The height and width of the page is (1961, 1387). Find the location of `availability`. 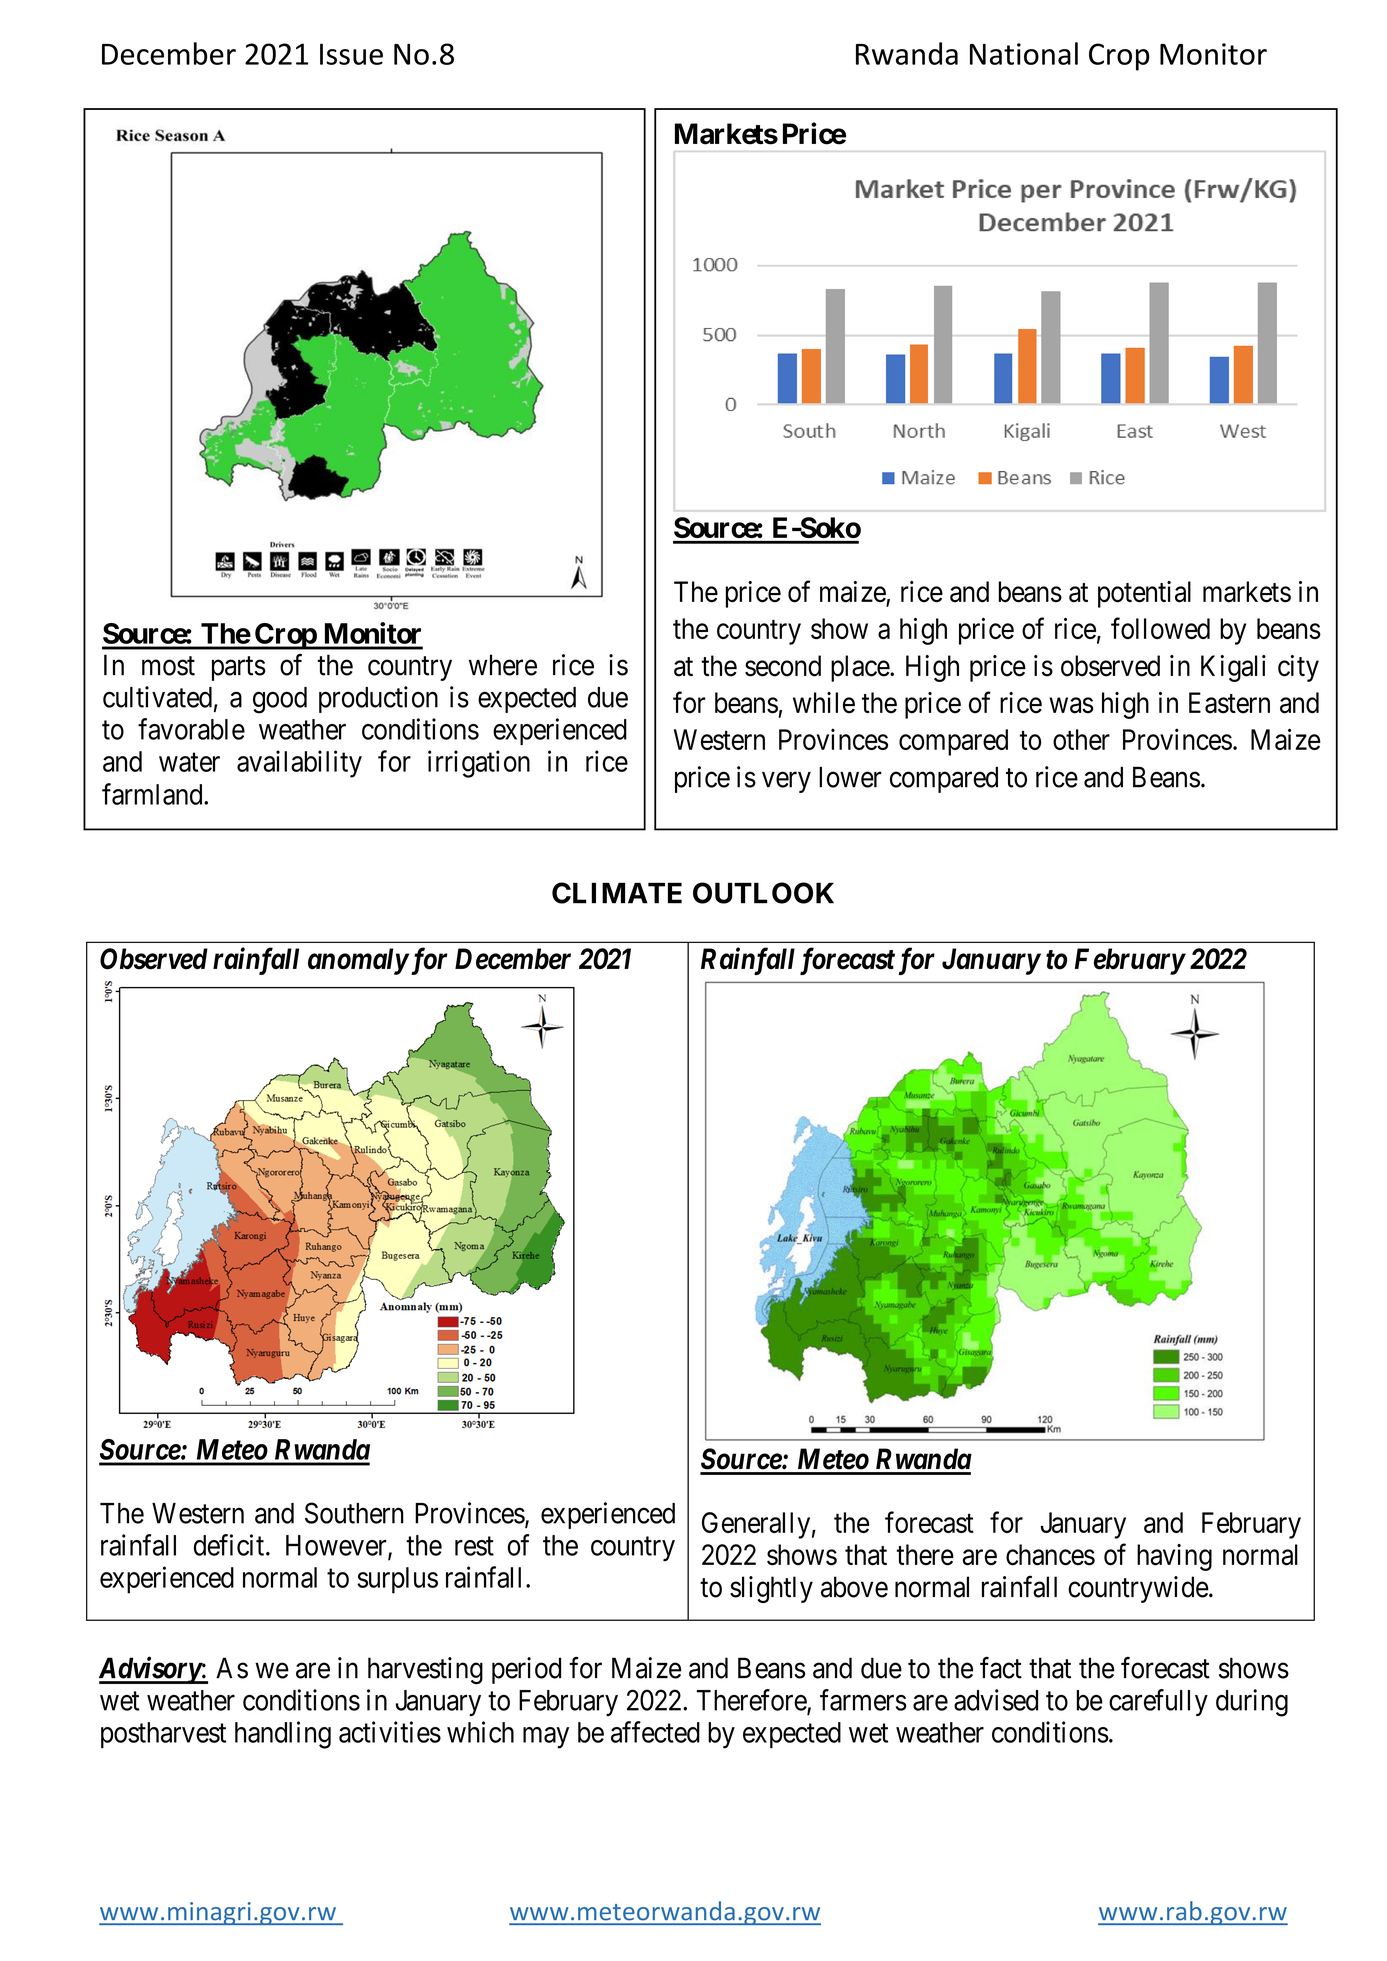

availability is located at coordinates (299, 764).
